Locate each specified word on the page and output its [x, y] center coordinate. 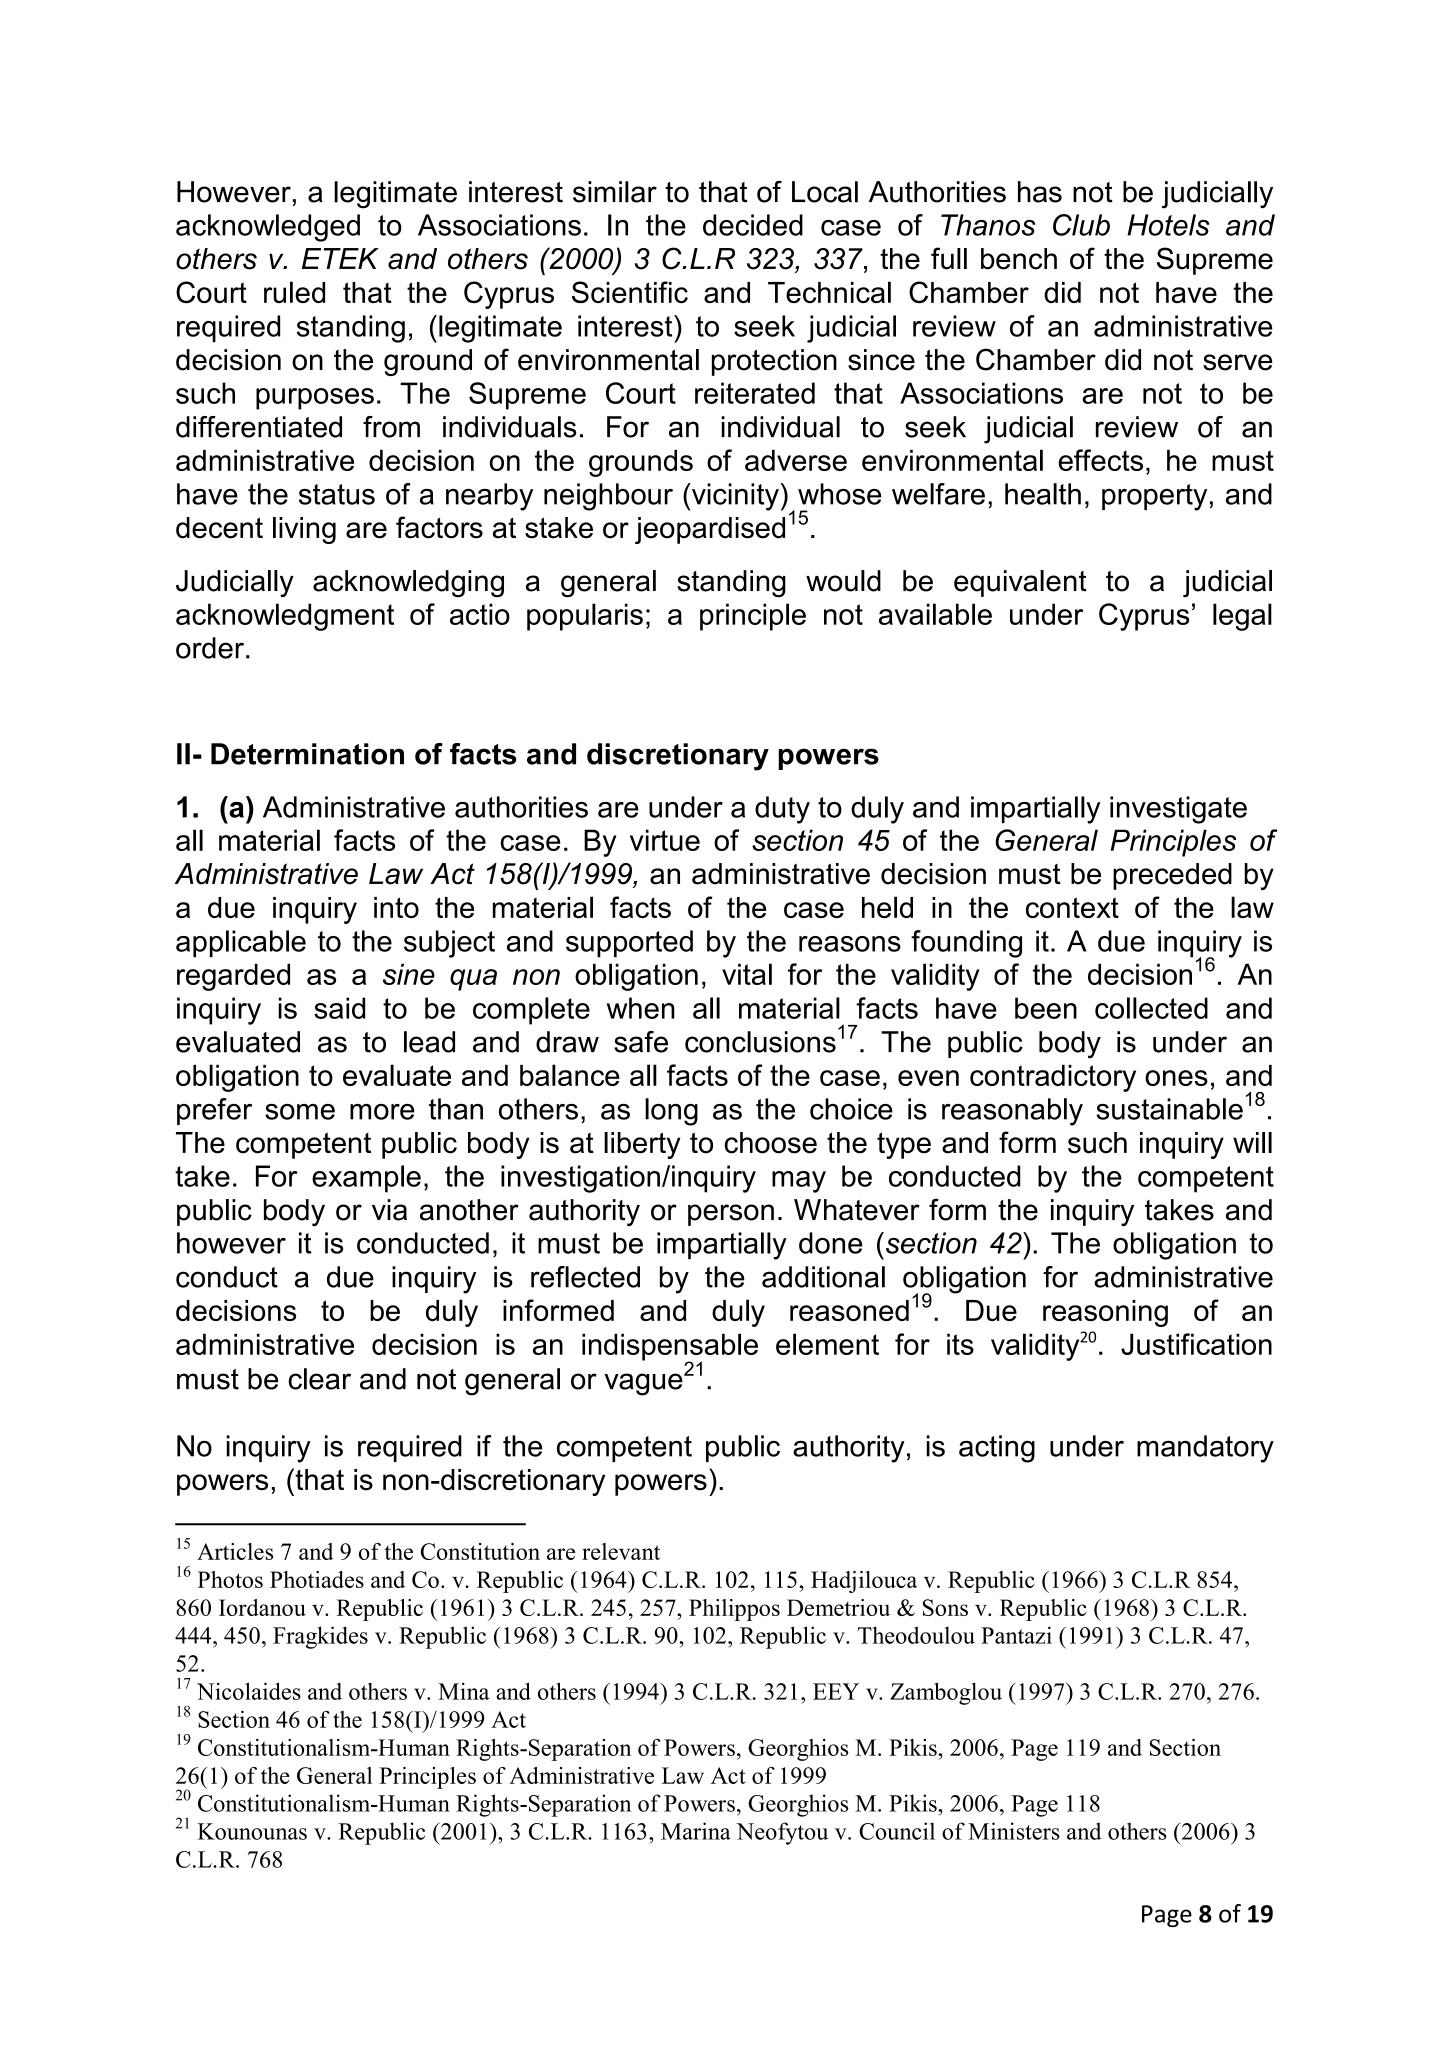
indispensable [670, 1348]
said [339, 1008]
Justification [1196, 1344]
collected [1151, 1008]
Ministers [1014, 1831]
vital [747, 974]
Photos [230, 1579]
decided [753, 225]
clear [319, 1379]
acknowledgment [285, 617]
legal [1242, 617]
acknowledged [268, 228]
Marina [696, 1831]
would [843, 581]
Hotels [1168, 225]
